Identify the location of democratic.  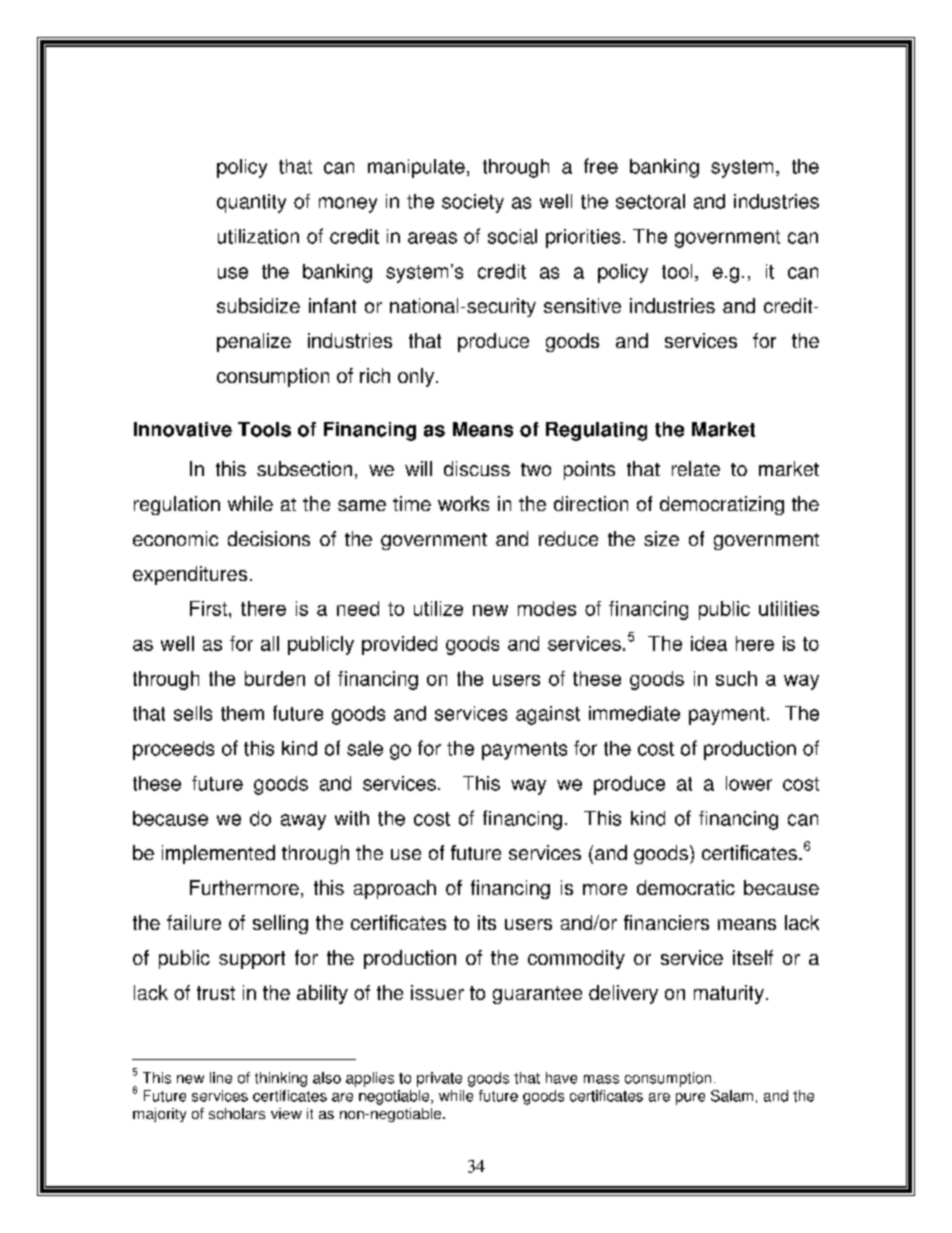
(686, 887).
